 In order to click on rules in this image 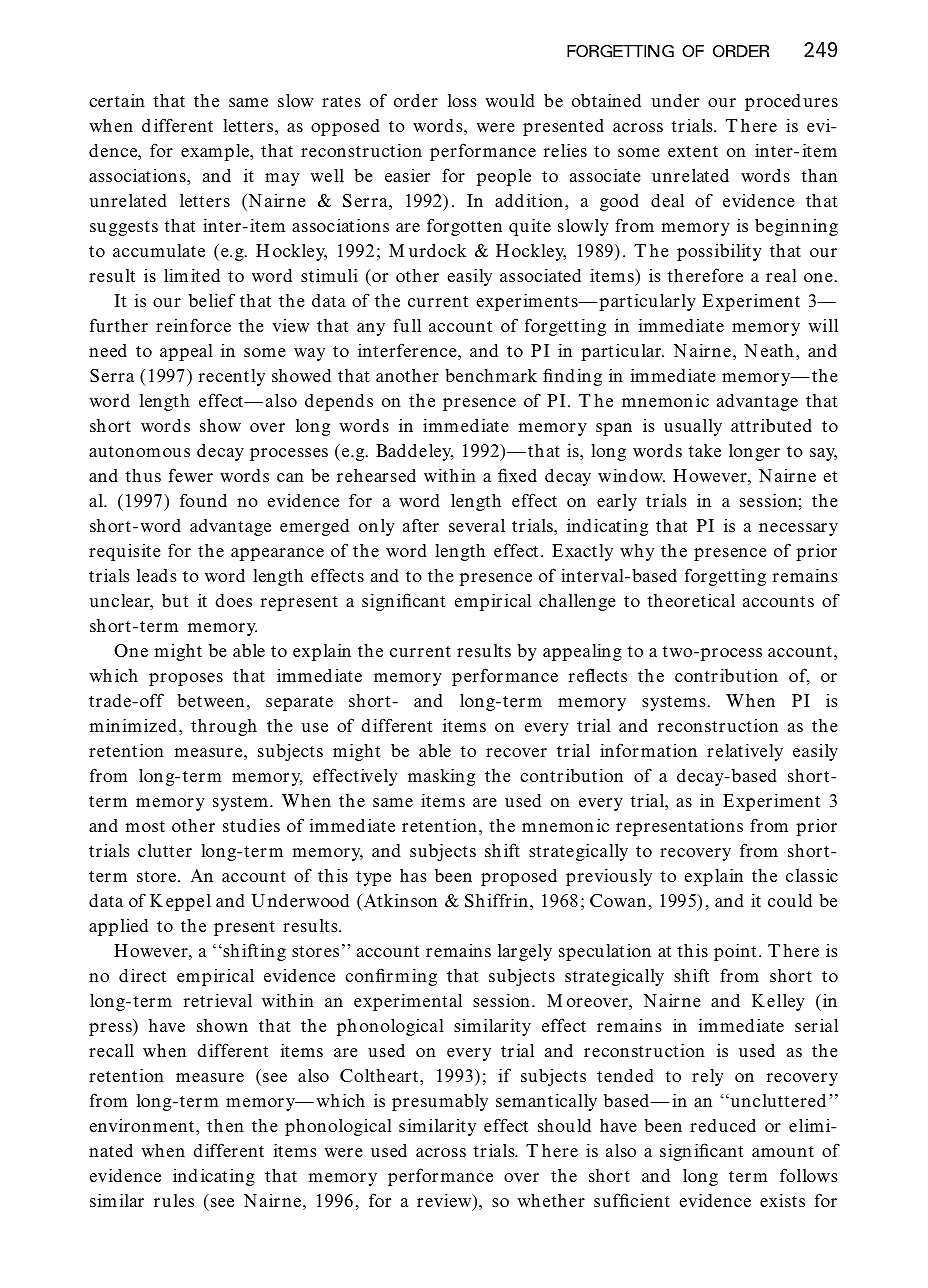, I will do `click(174, 1201)`.
